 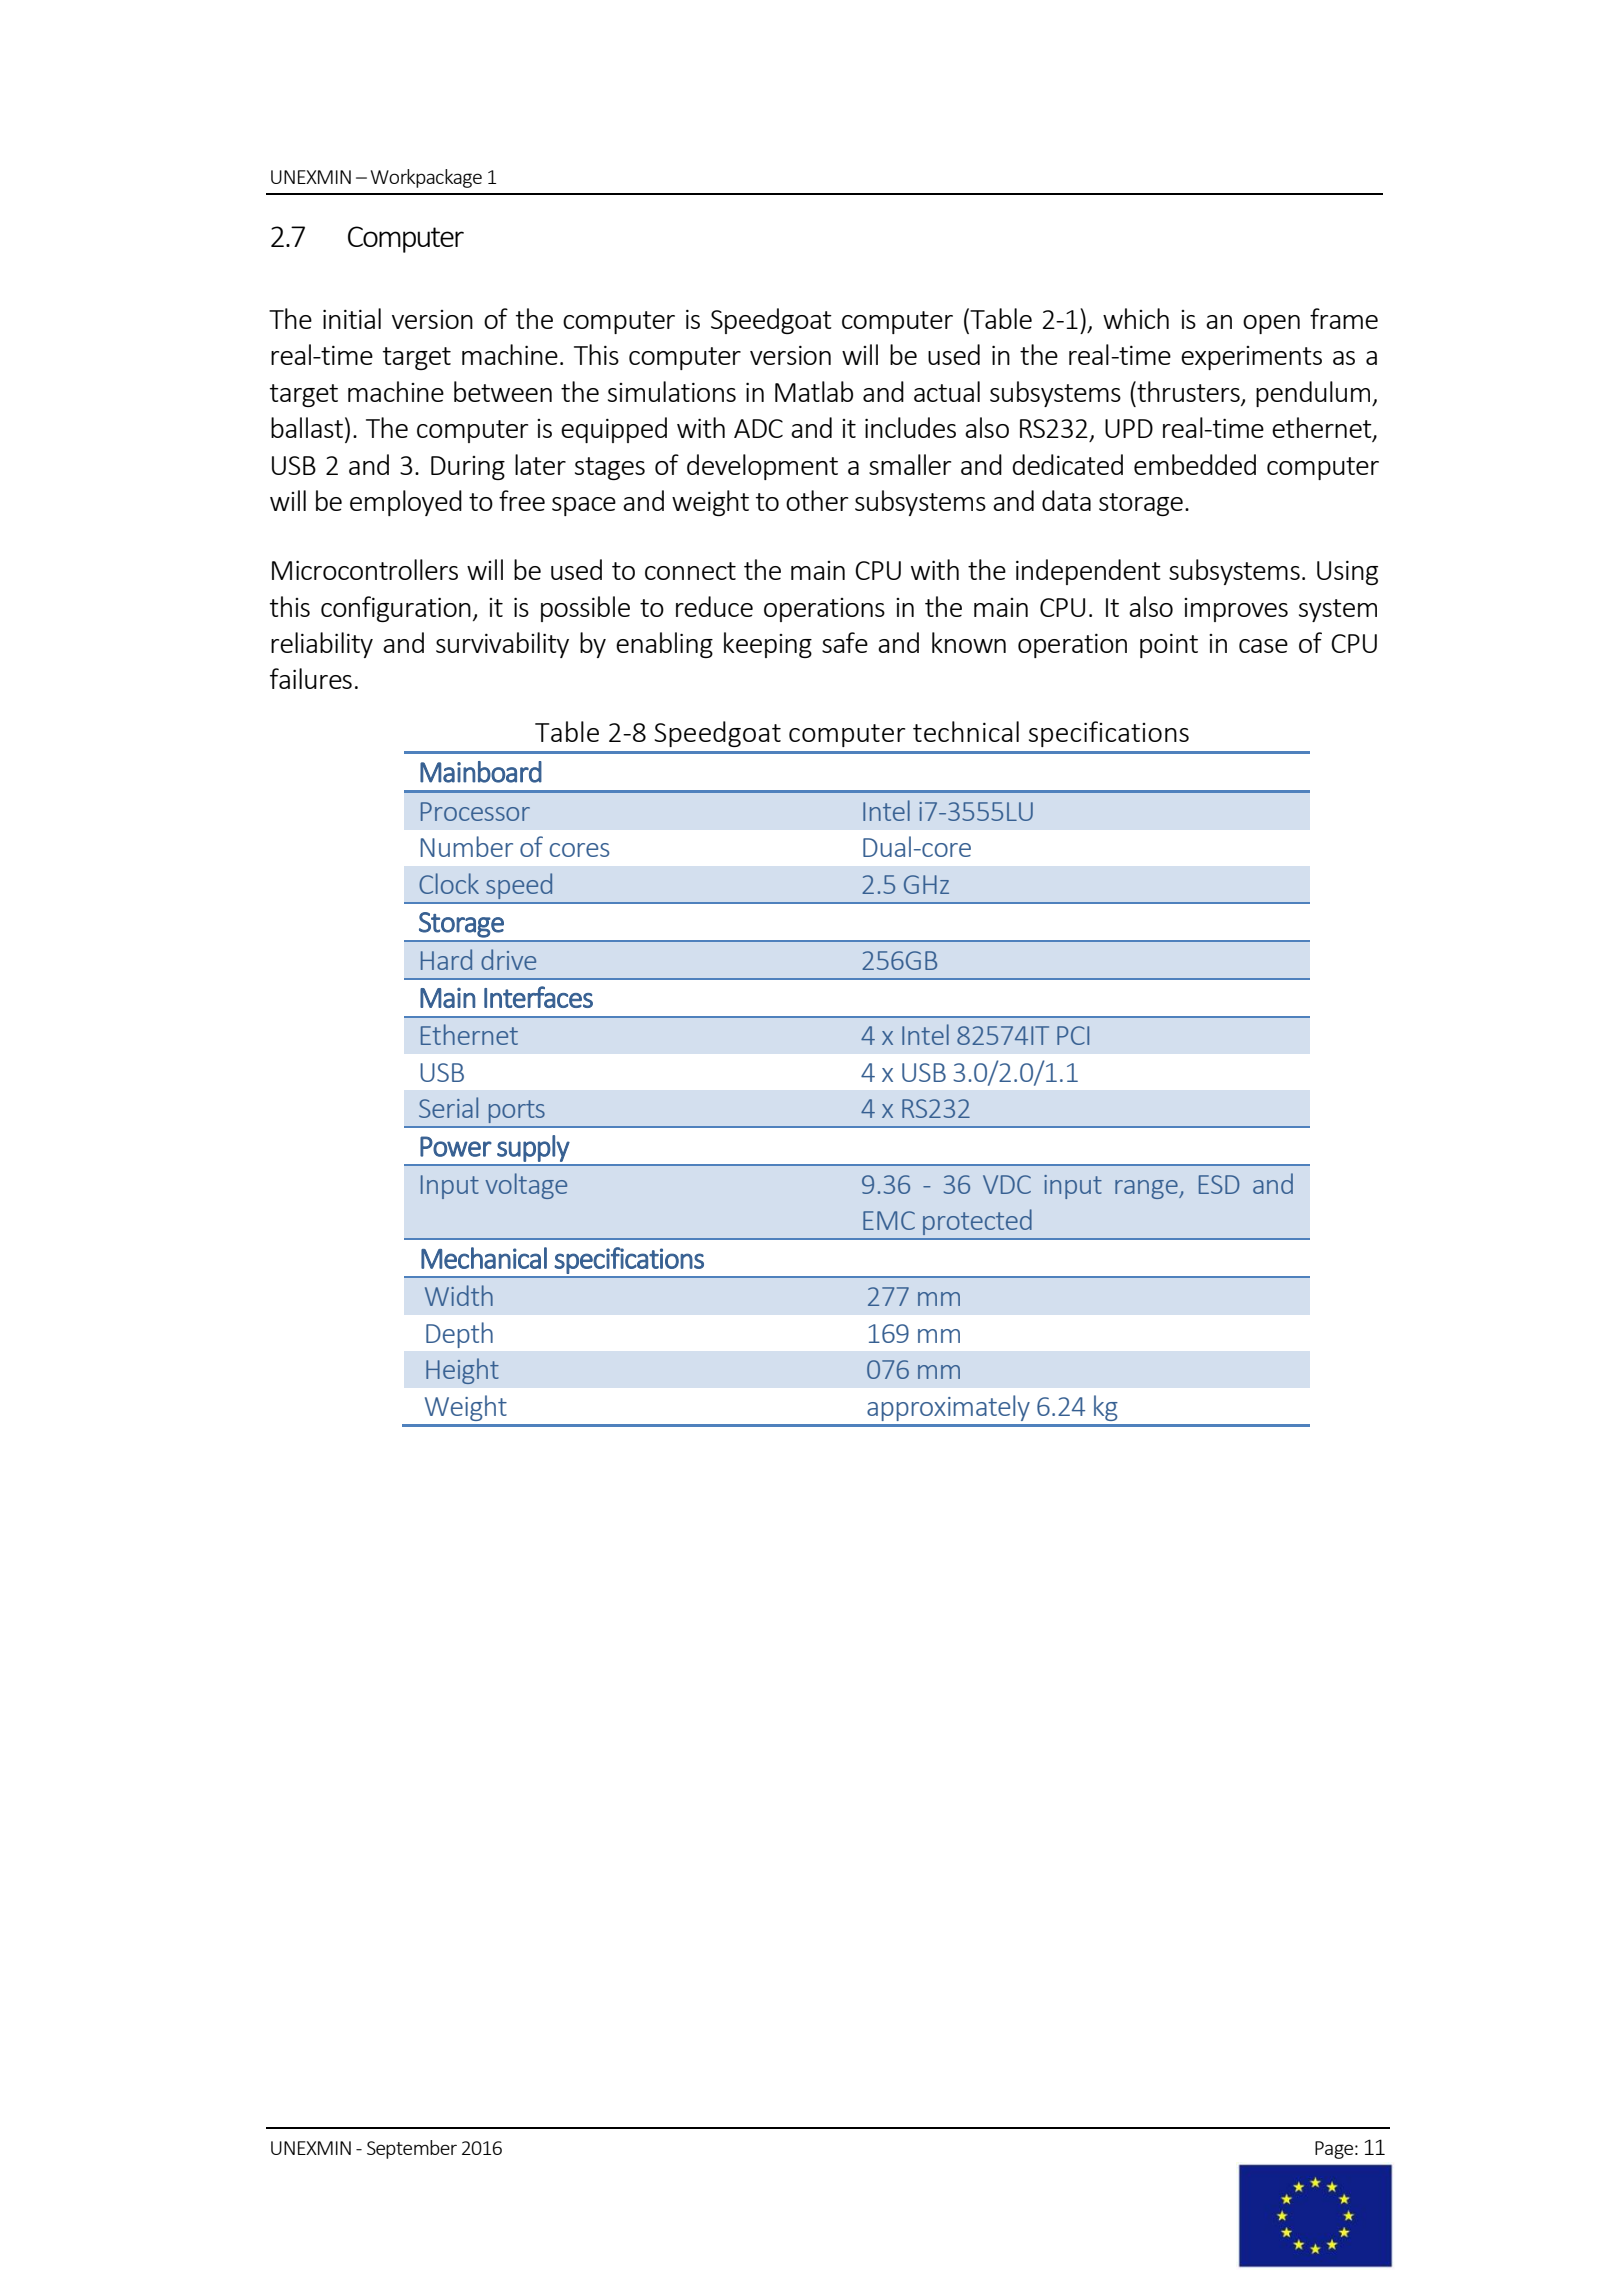 What do you see at coordinates (966, 731) in the screenshot?
I see `technical` at bounding box center [966, 731].
